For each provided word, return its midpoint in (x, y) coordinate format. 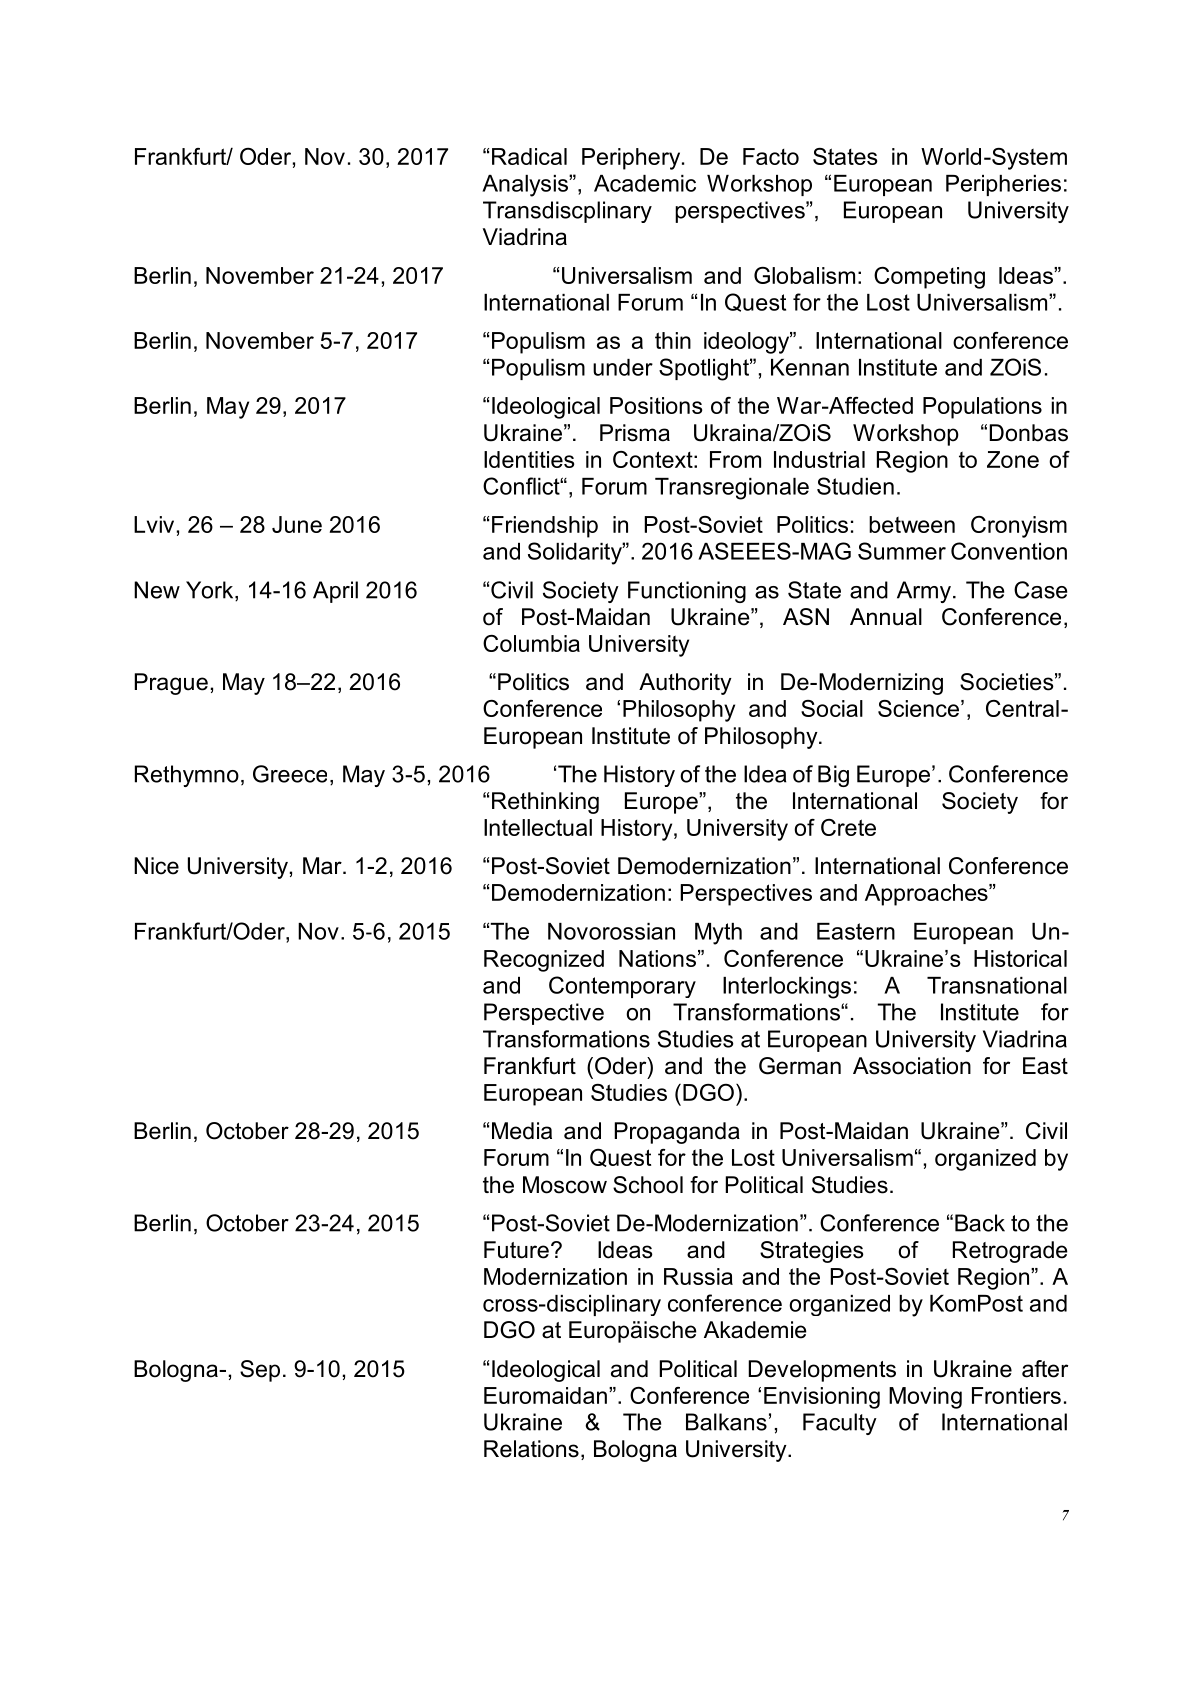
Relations (531, 1449)
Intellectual (538, 827)
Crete (848, 827)
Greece (290, 774)
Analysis (526, 186)
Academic (645, 183)
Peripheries (1003, 185)
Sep (260, 1371)
